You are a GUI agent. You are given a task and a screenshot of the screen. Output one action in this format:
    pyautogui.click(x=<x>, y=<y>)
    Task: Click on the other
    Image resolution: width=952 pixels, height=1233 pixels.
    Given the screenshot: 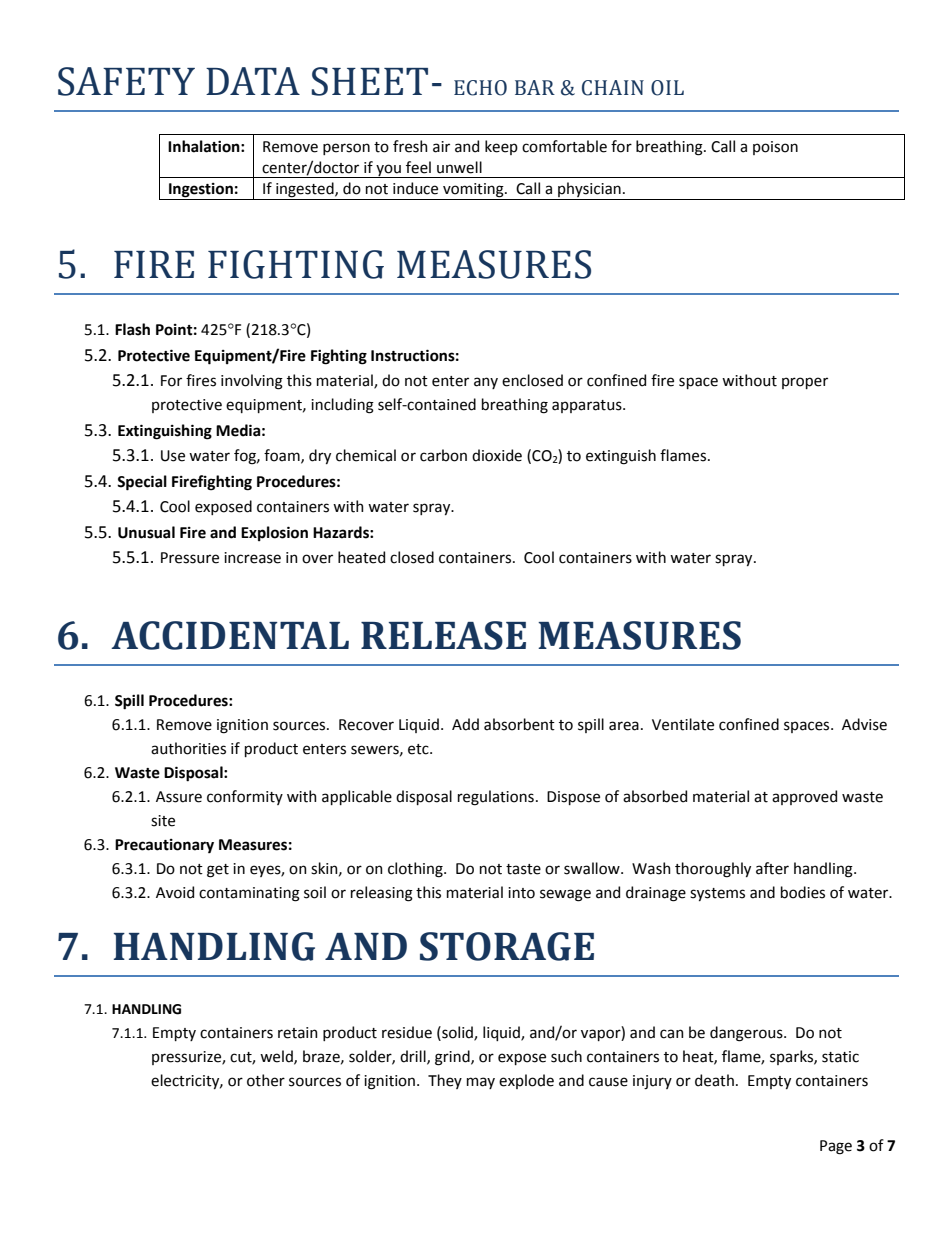 What is the action you would take?
    pyautogui.click(x=266, y=1080)
